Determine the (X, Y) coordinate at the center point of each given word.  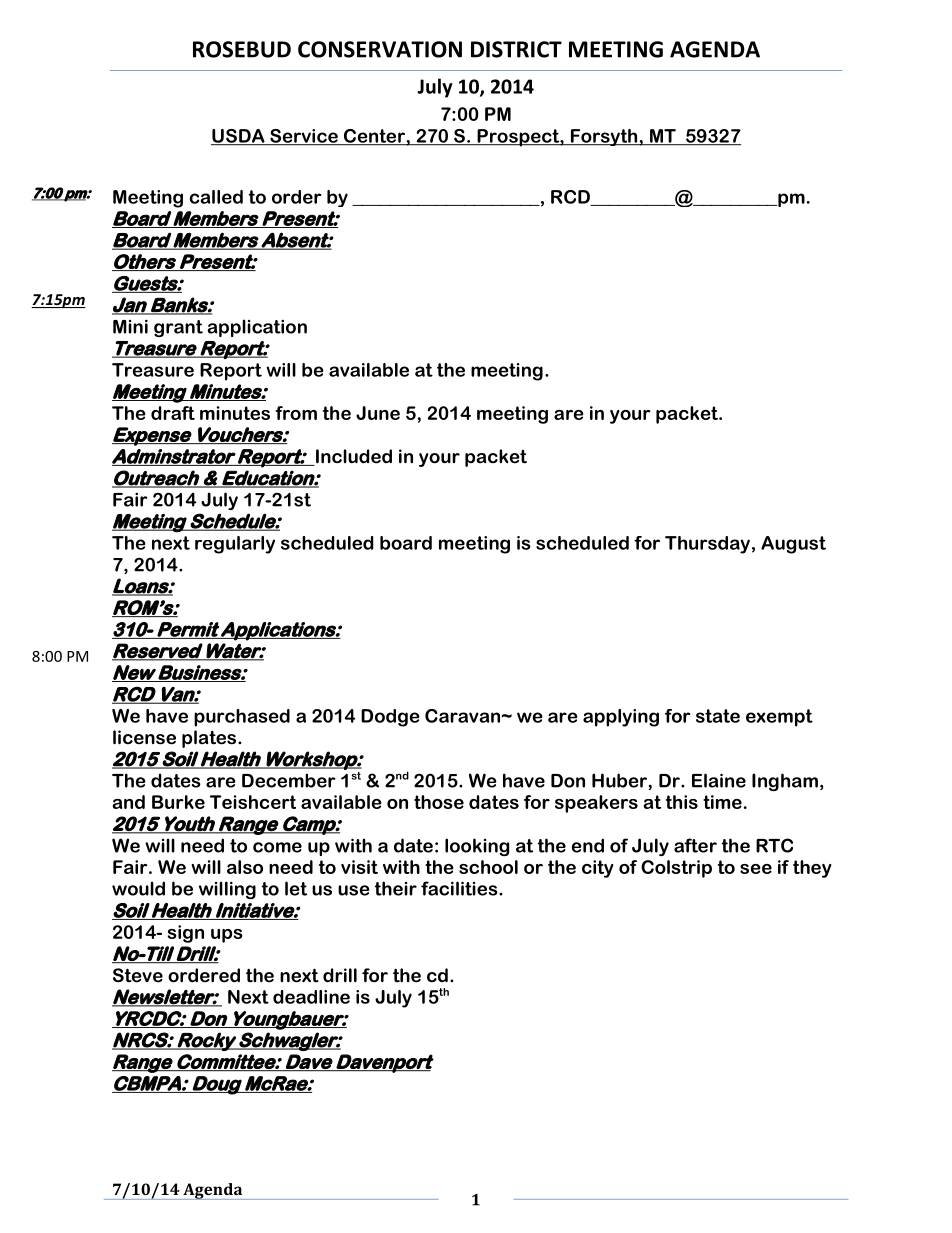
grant (178, 328)
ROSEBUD (242, 49)
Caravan (462, 716)
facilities (460, 888)
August (793, 545)
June (378, 413)
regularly (235, 545)
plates (210, 739)
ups (227, 936)
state (718, 716)
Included (353, 457)
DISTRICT (516, 49)
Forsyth (603, 137)
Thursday (707, 545)
